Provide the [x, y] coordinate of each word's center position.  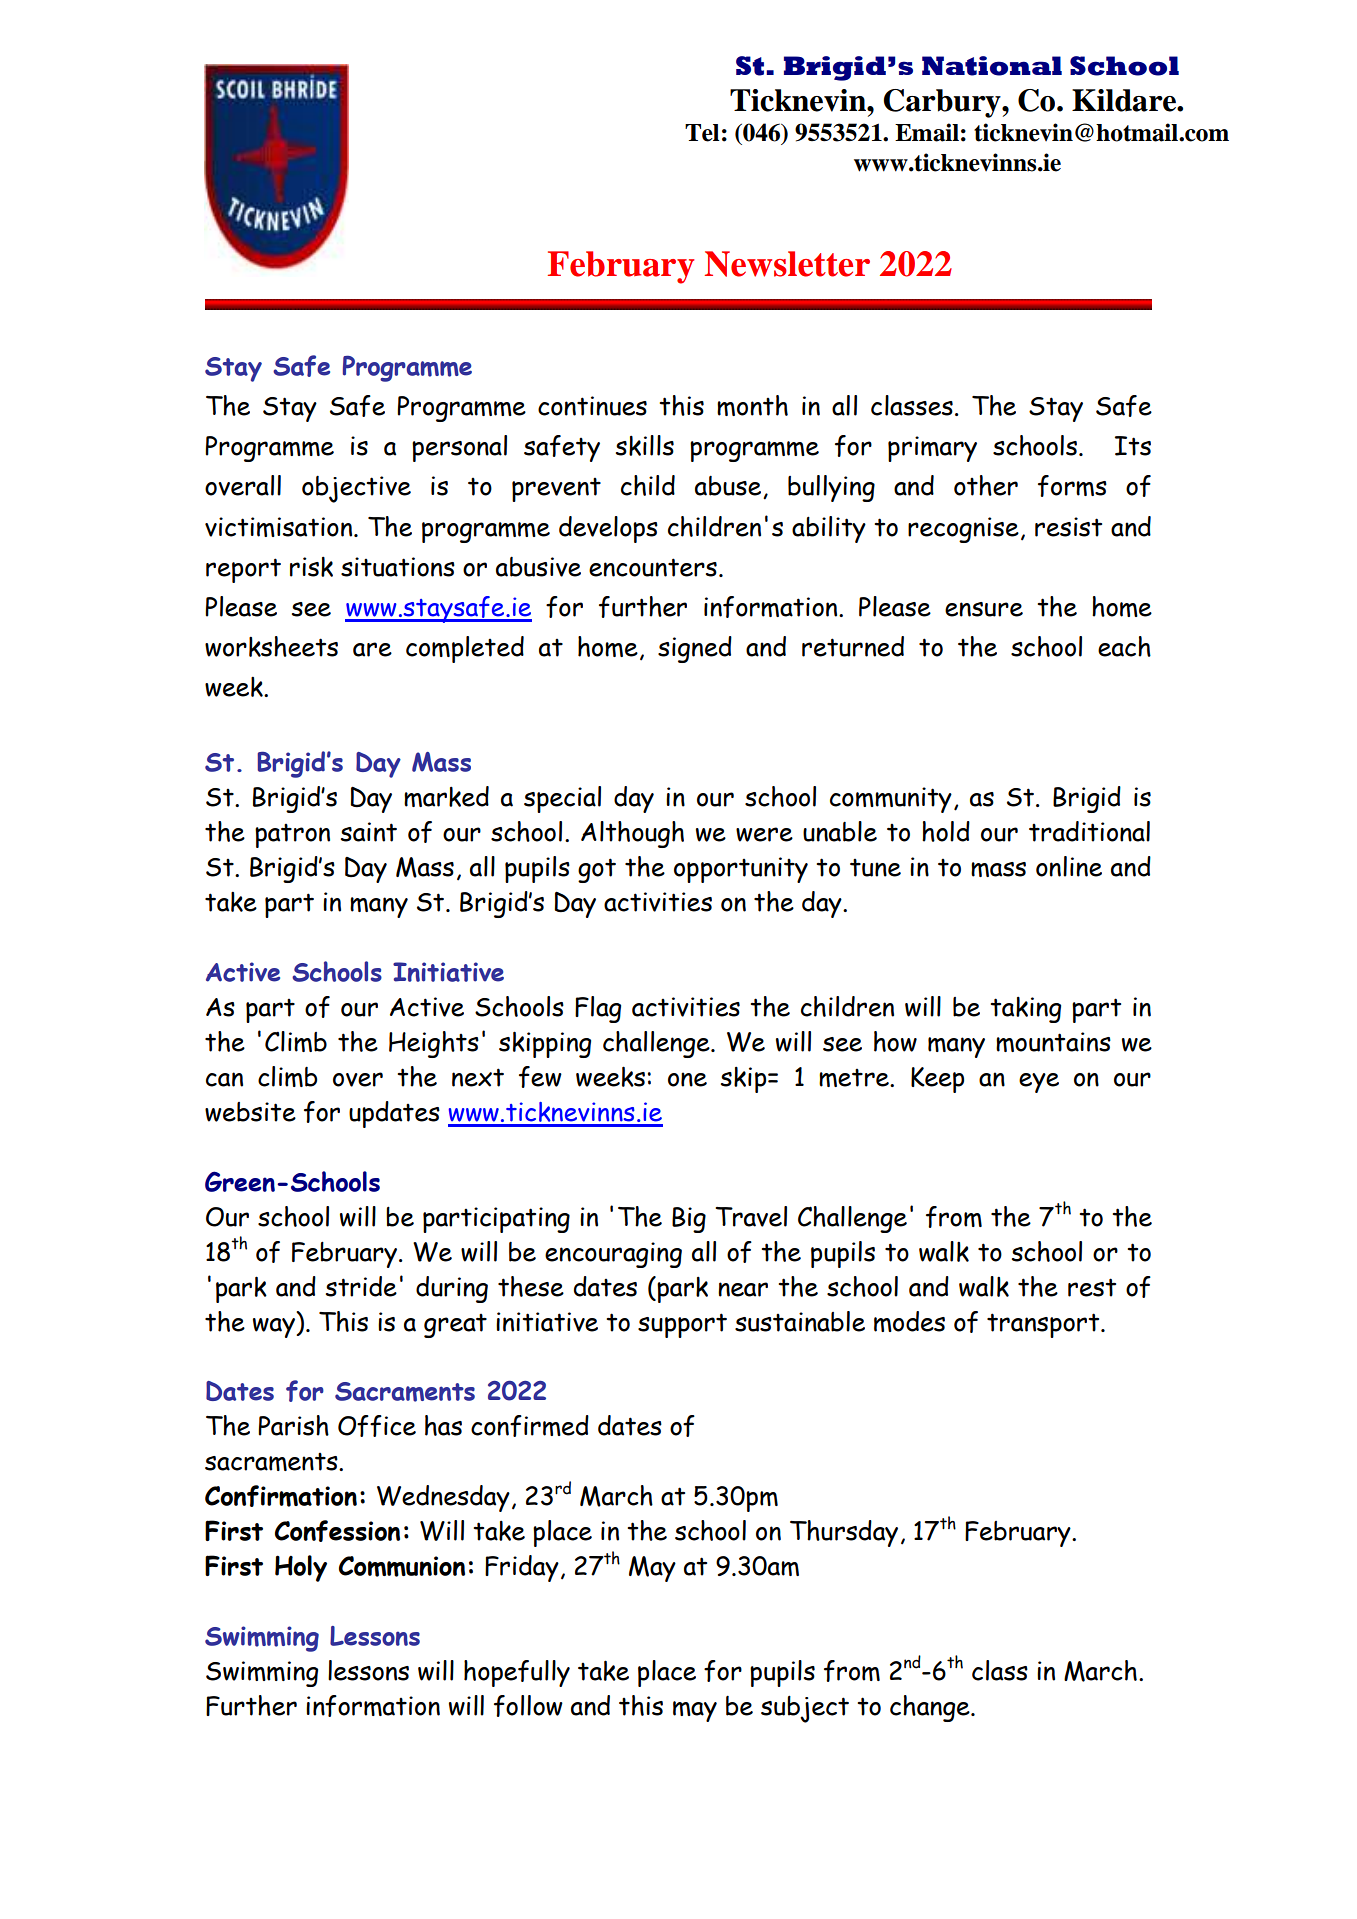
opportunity [741, 870]
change [931, 1708]
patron [292, 836]
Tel [702, 133]
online [1069, 866]
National [992, 66]
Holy [301, 1568]
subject [805, 1709]
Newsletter [787, 264]
